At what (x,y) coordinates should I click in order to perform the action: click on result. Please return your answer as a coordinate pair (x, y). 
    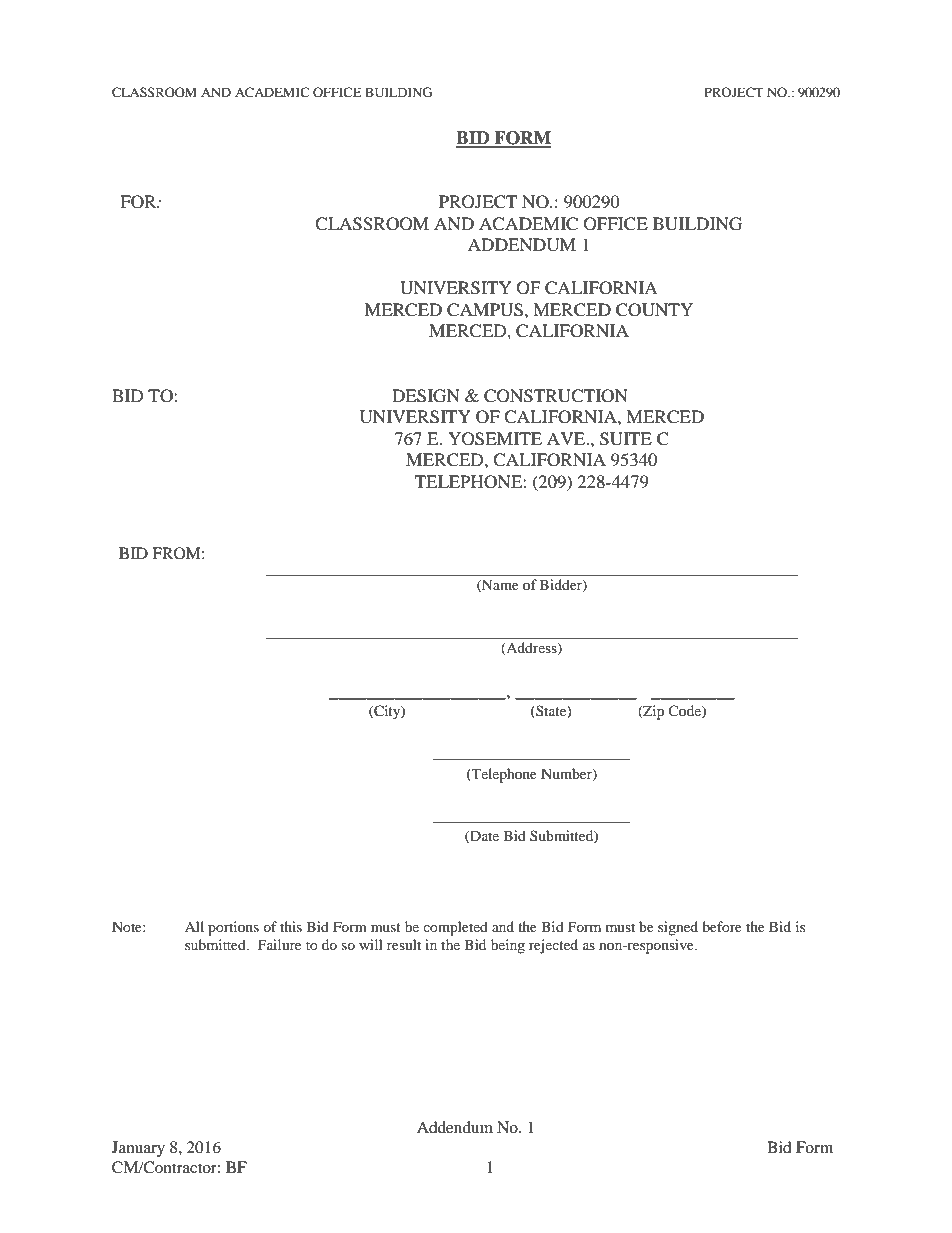
    Looking at the image, I should click on (404, 944).
